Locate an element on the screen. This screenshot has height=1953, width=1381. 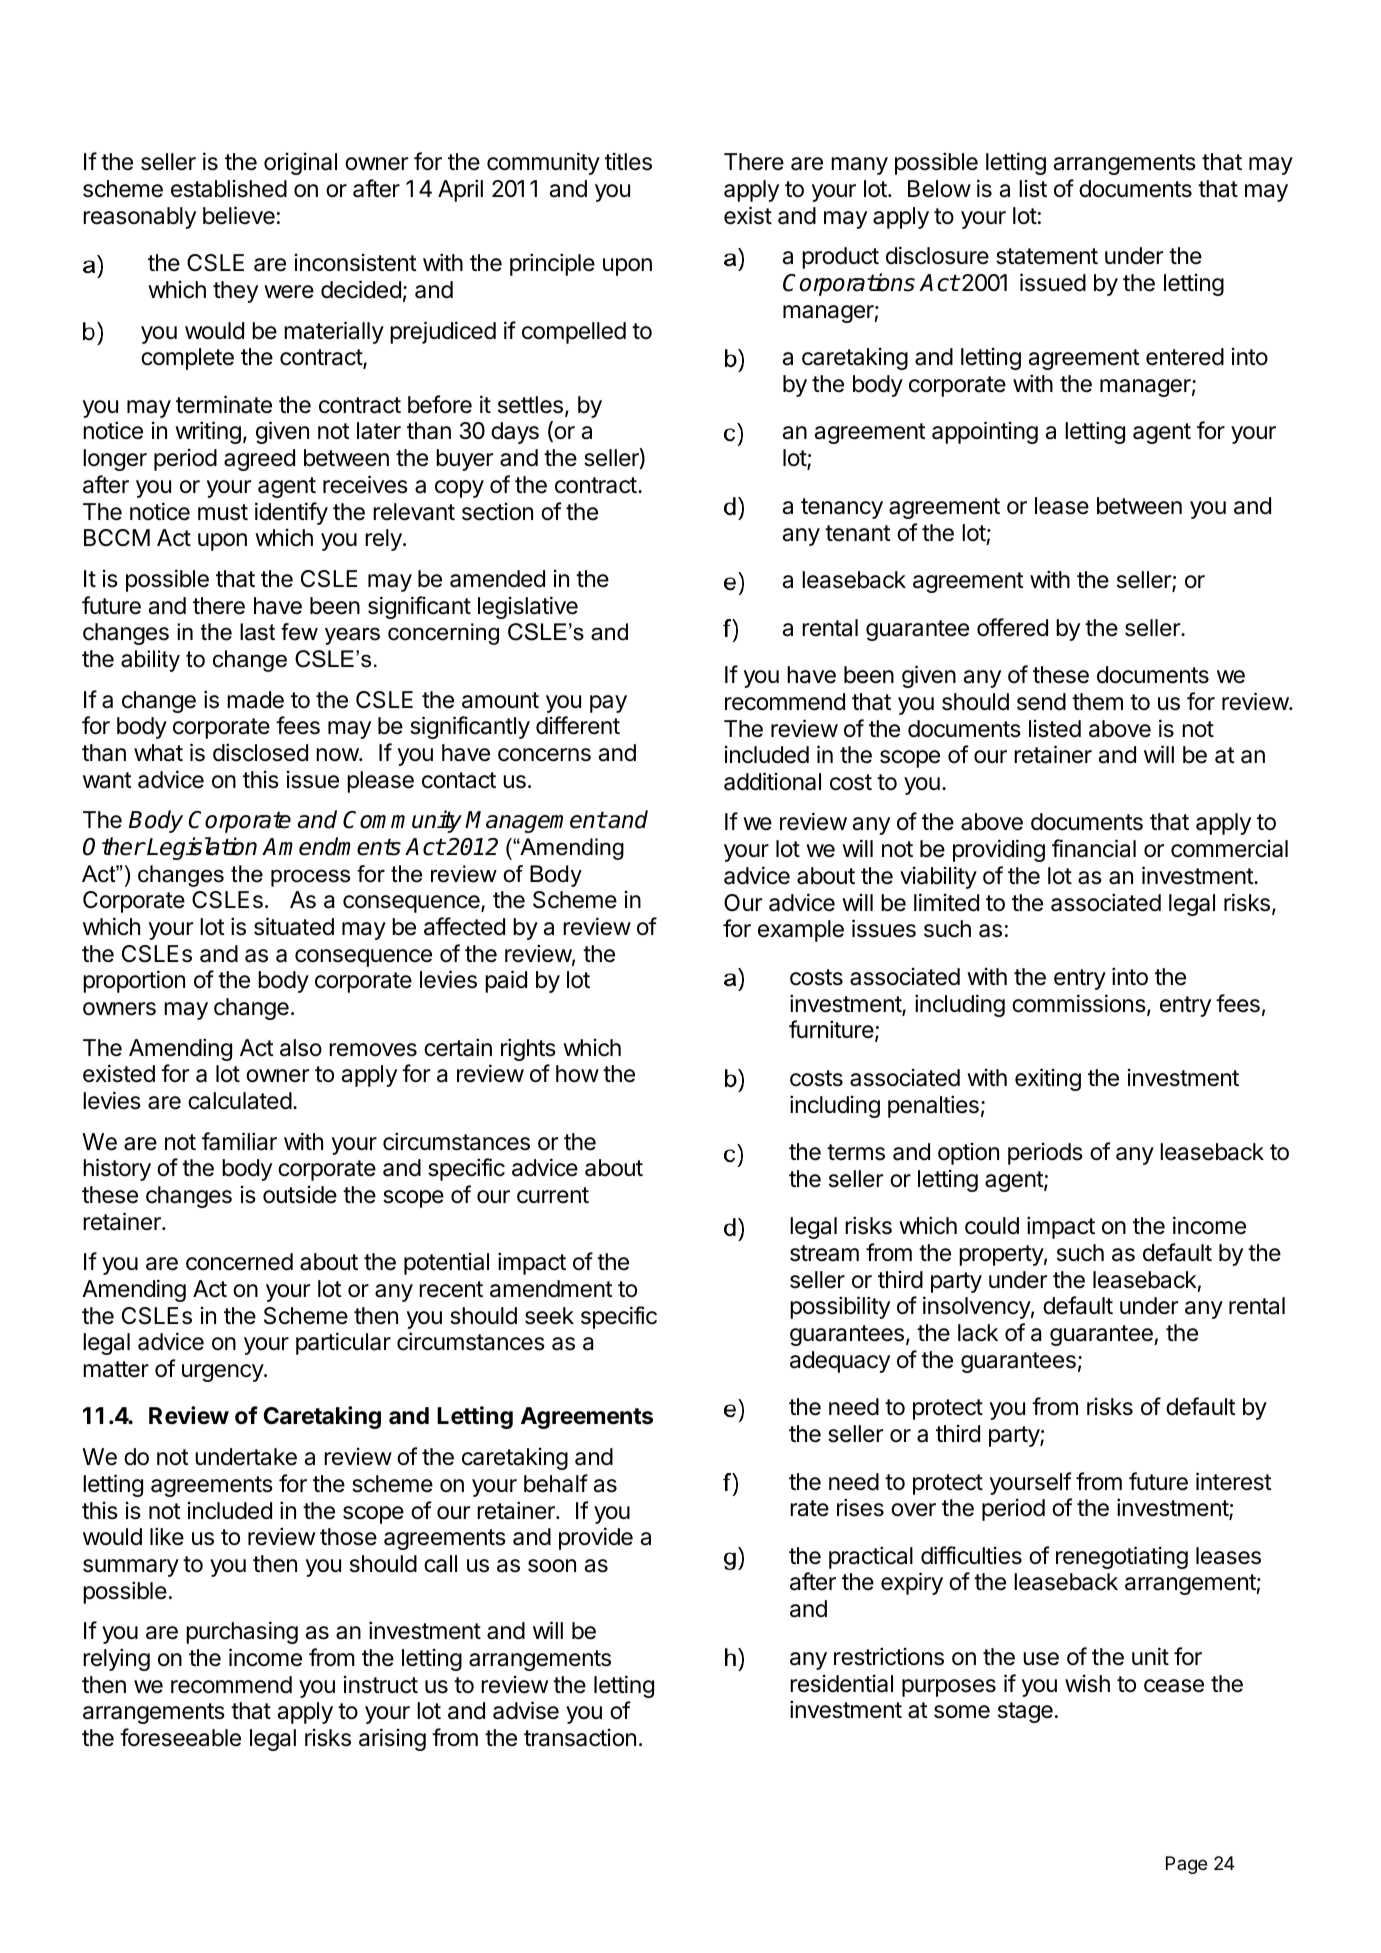
also is located at coordinates (301, 1048).
